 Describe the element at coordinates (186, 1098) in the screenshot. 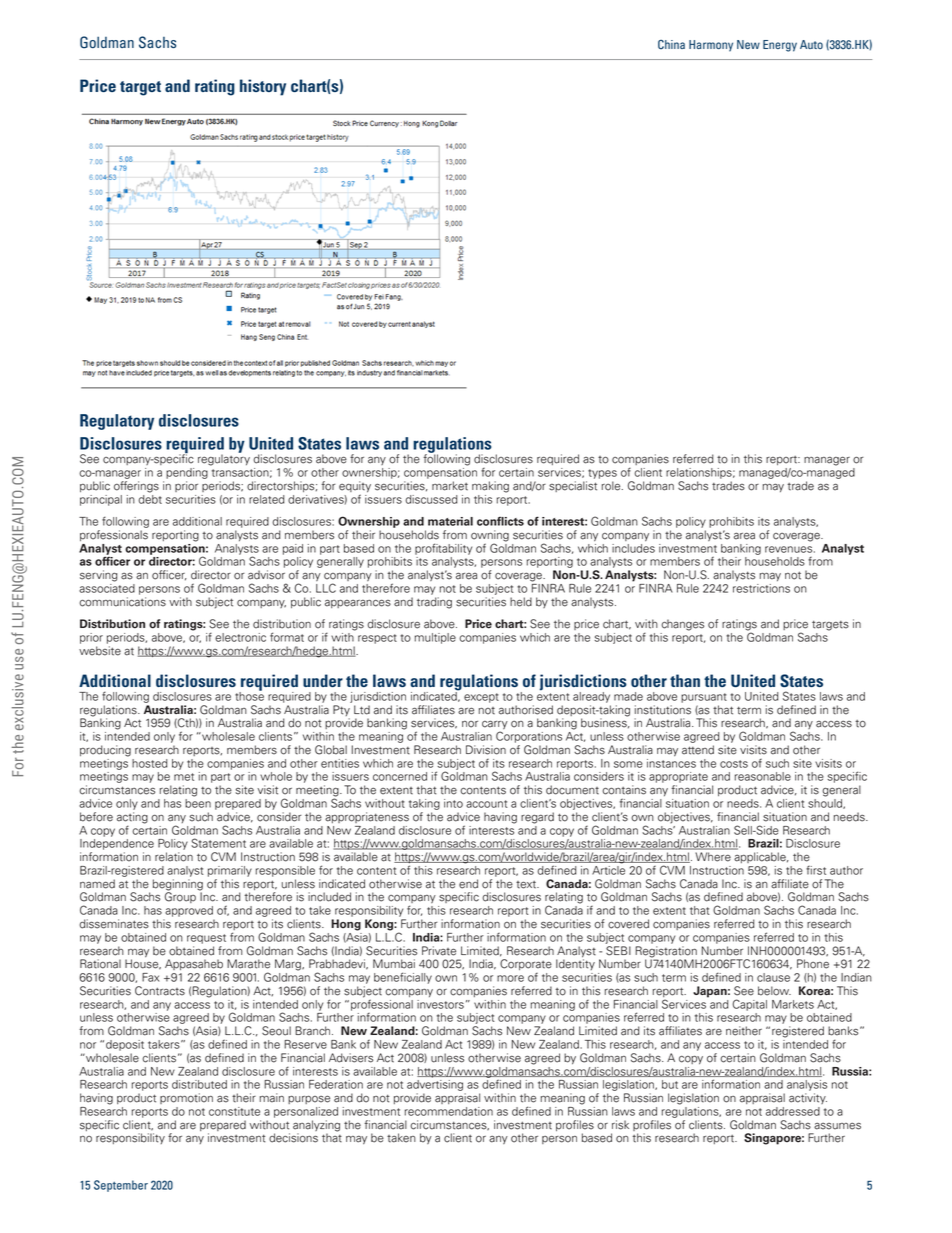

I see `promotion` at that location.
